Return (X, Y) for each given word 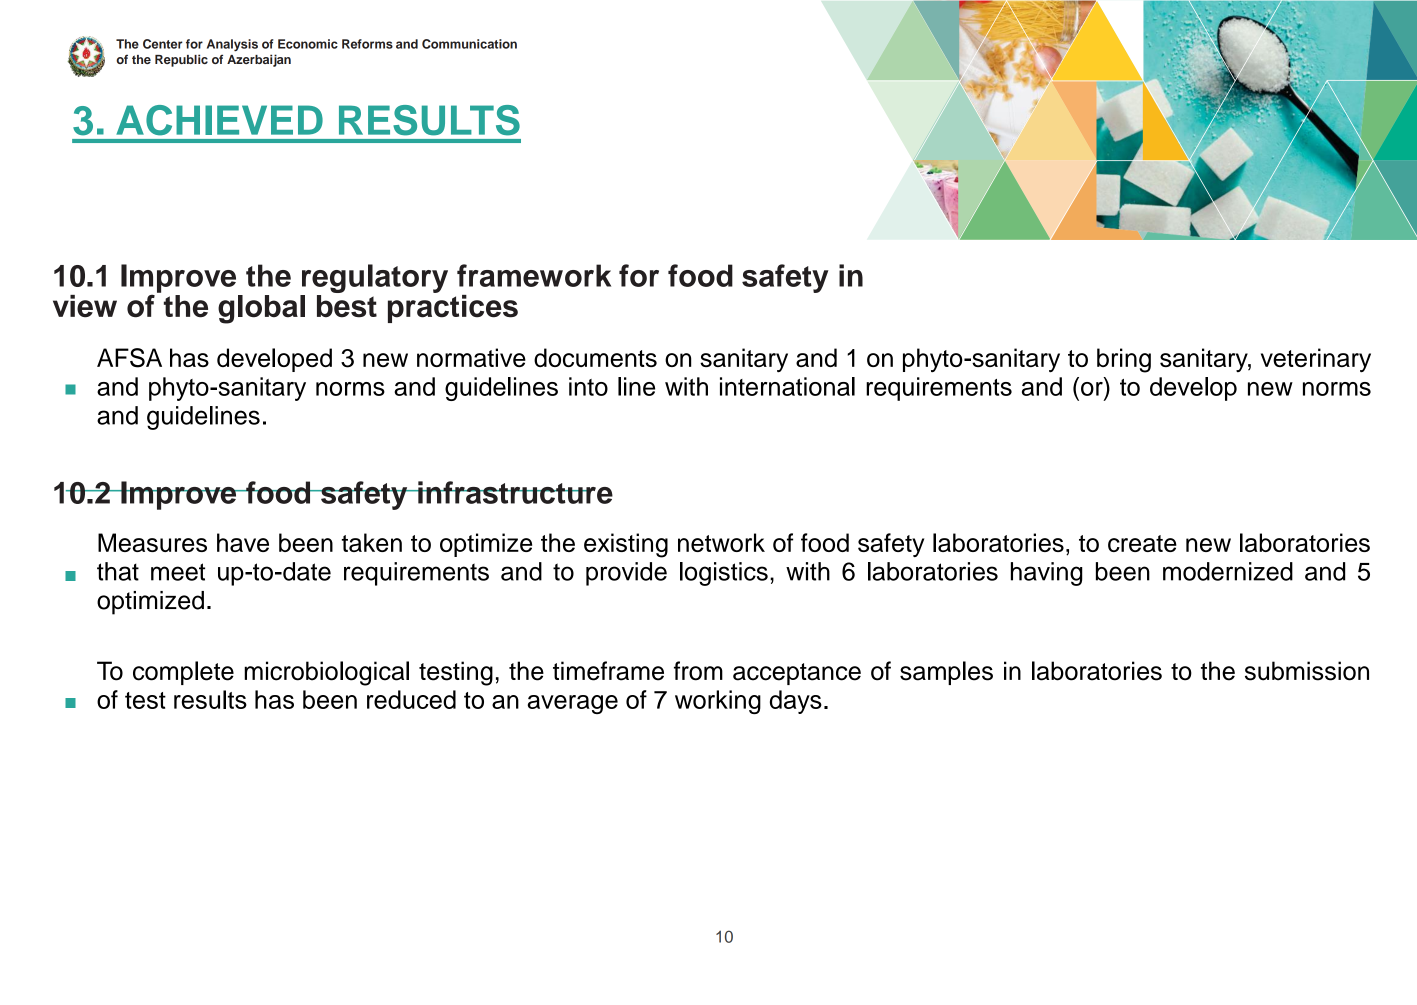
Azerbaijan (259, 60)
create (1142, 543)
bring (1124, 360)
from (698, 671)
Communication (469, 44)
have (243, 542)
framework (534, 275)
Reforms (367, 44)
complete (183, 673)
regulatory (375, 278)
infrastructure (514, 492)
